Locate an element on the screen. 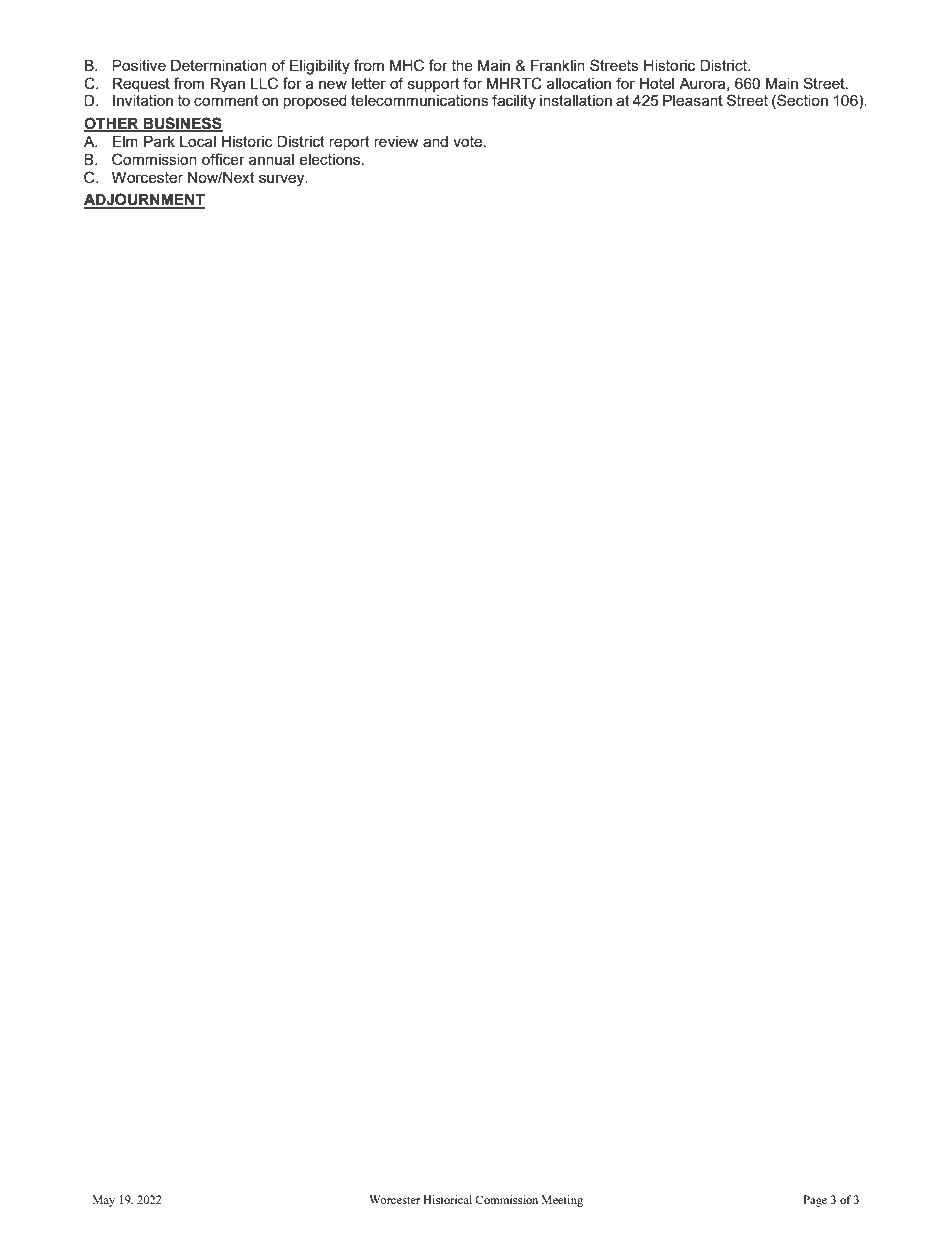 Image resolution: width=952 pixels, height=1233 pixels. survey is located at coordinates (283, 180).
